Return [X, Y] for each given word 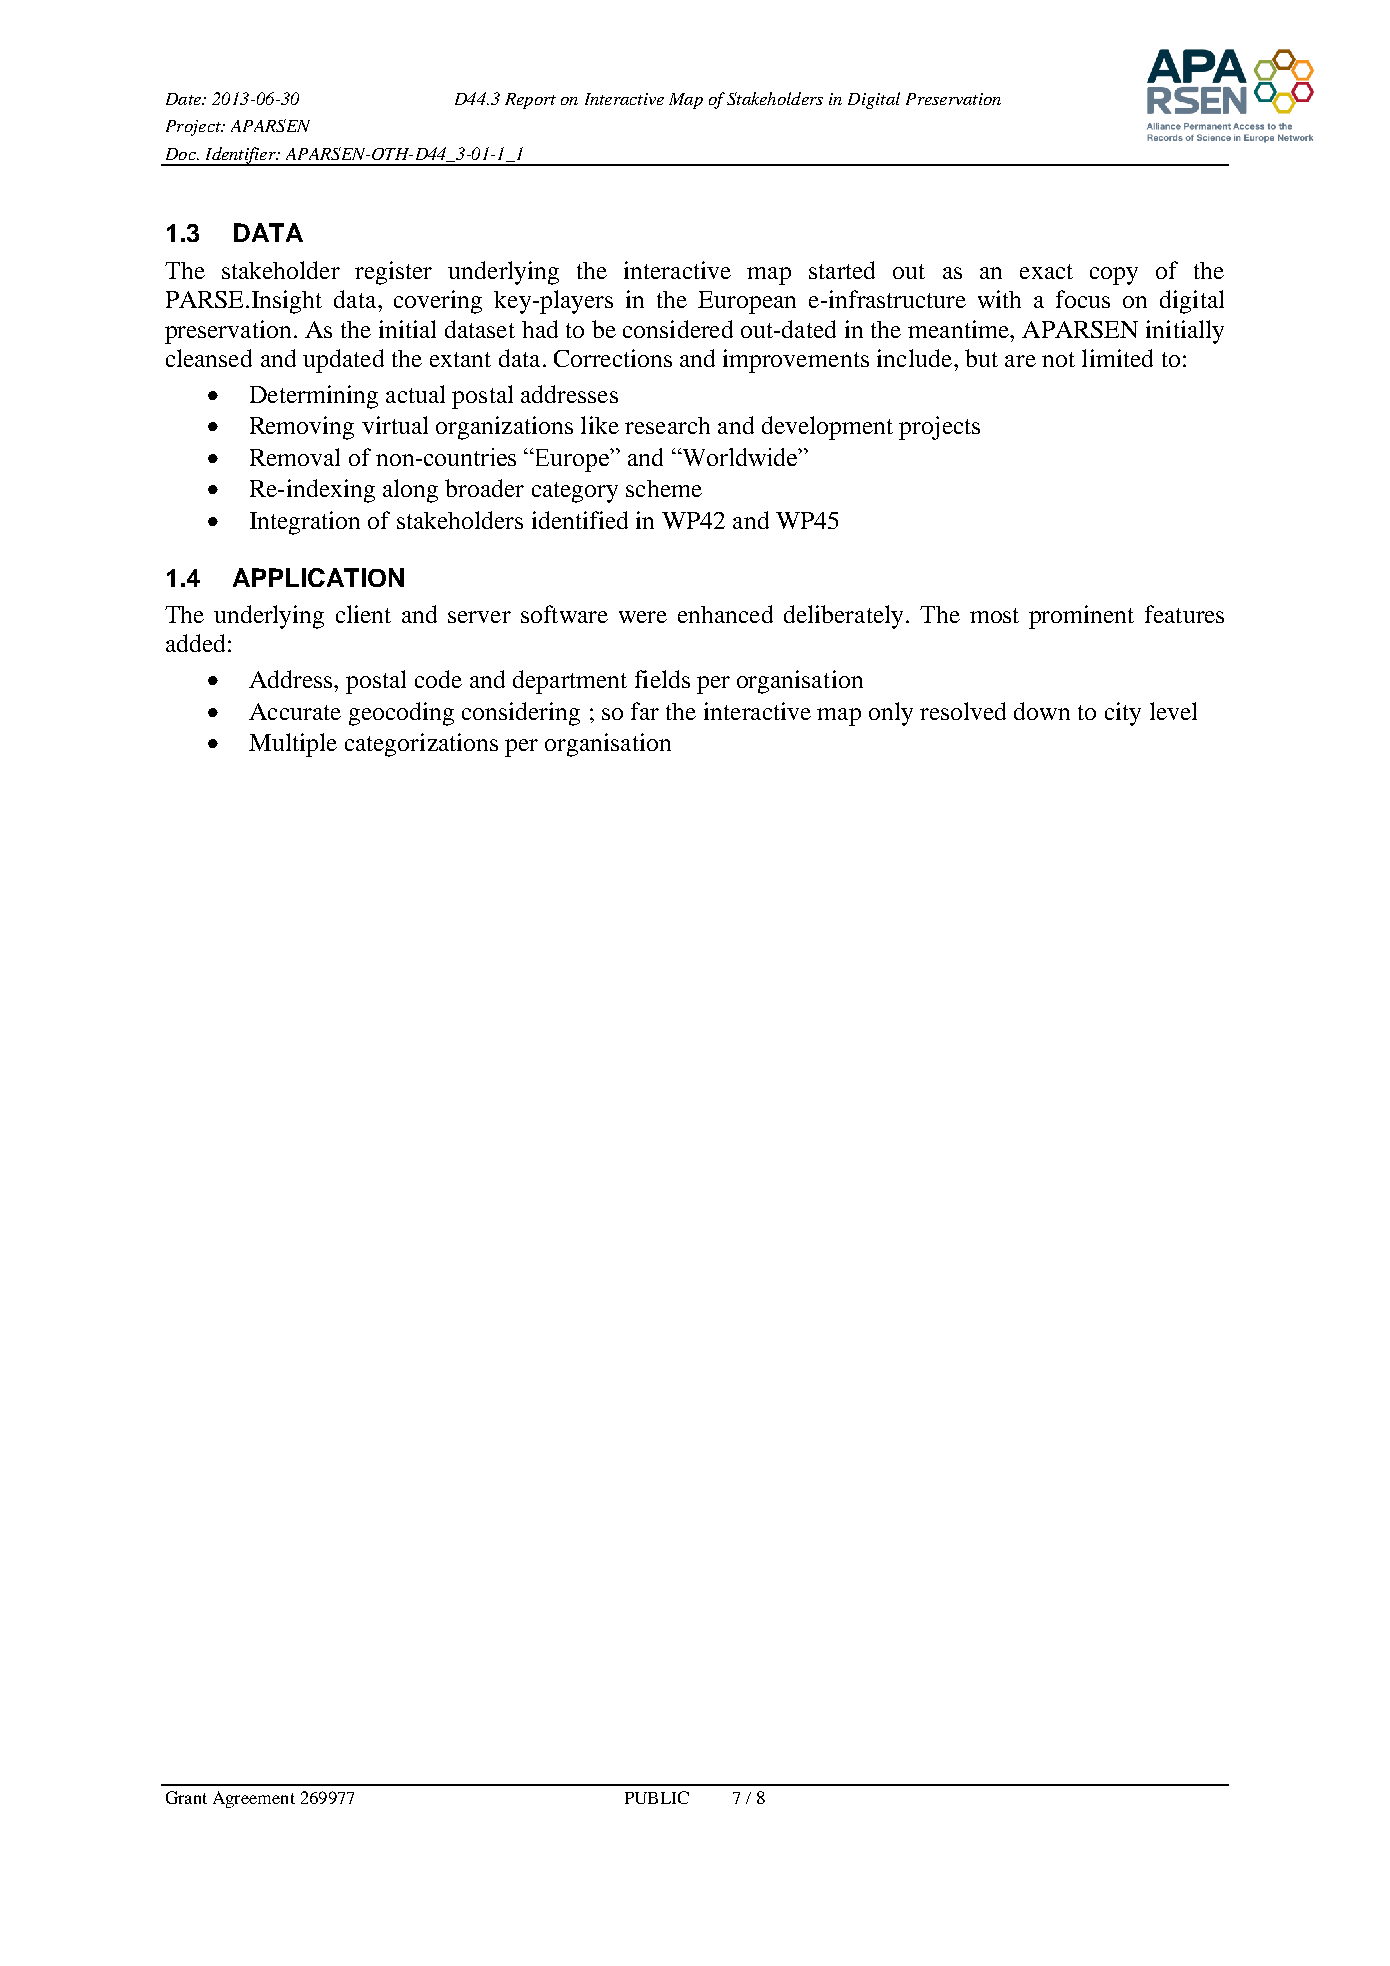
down [1042, 711]
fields [662, 679]
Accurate [295, 711]
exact [1046, 271]
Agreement [254, 1799]
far [645, 711]
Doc [182, 154]
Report [530, 101]
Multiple [293, 745]
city [1123, 714]
